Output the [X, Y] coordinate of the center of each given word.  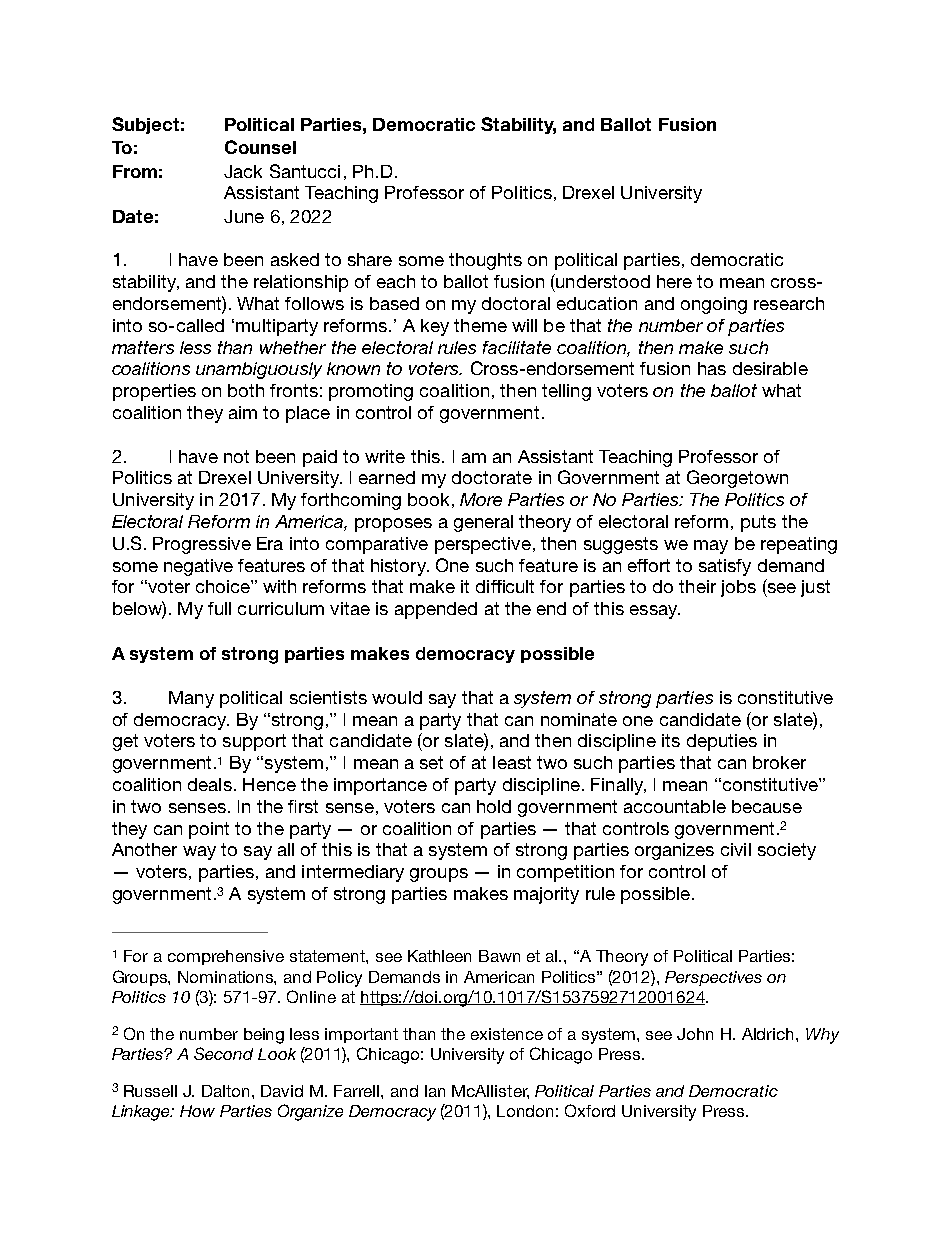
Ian [435, 1091]
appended [436, 610]
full [219, 608]
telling [566, 392]
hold [494, 806]
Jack [243, 171]
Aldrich [769, 1034]
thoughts [485, 261]
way [199, 853]
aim [243, 412]
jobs [738, 588]
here [674, 281]
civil [736, 849]
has [712, 368]
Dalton [227, 1091]
